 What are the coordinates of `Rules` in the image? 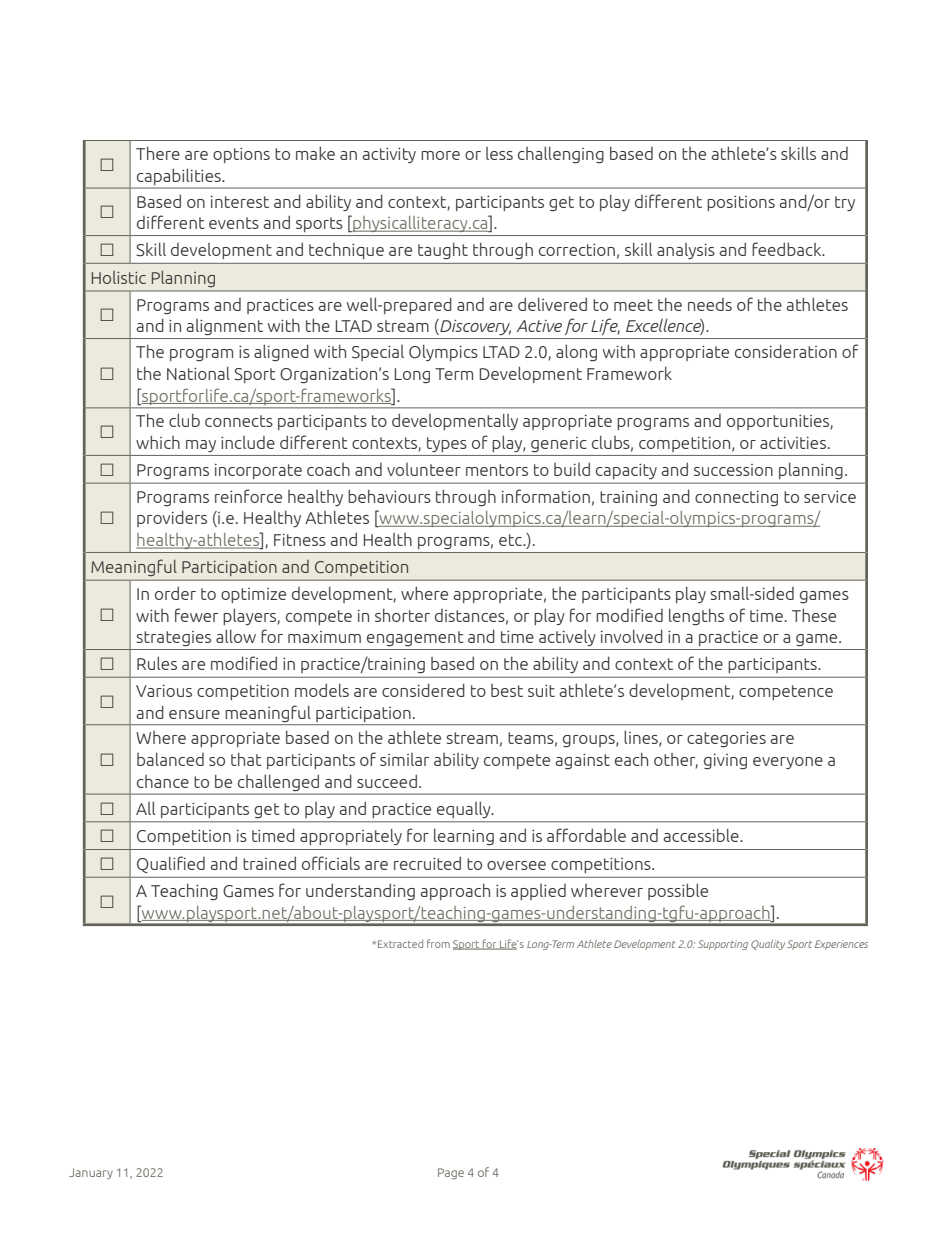 It's located at (157, 663).
